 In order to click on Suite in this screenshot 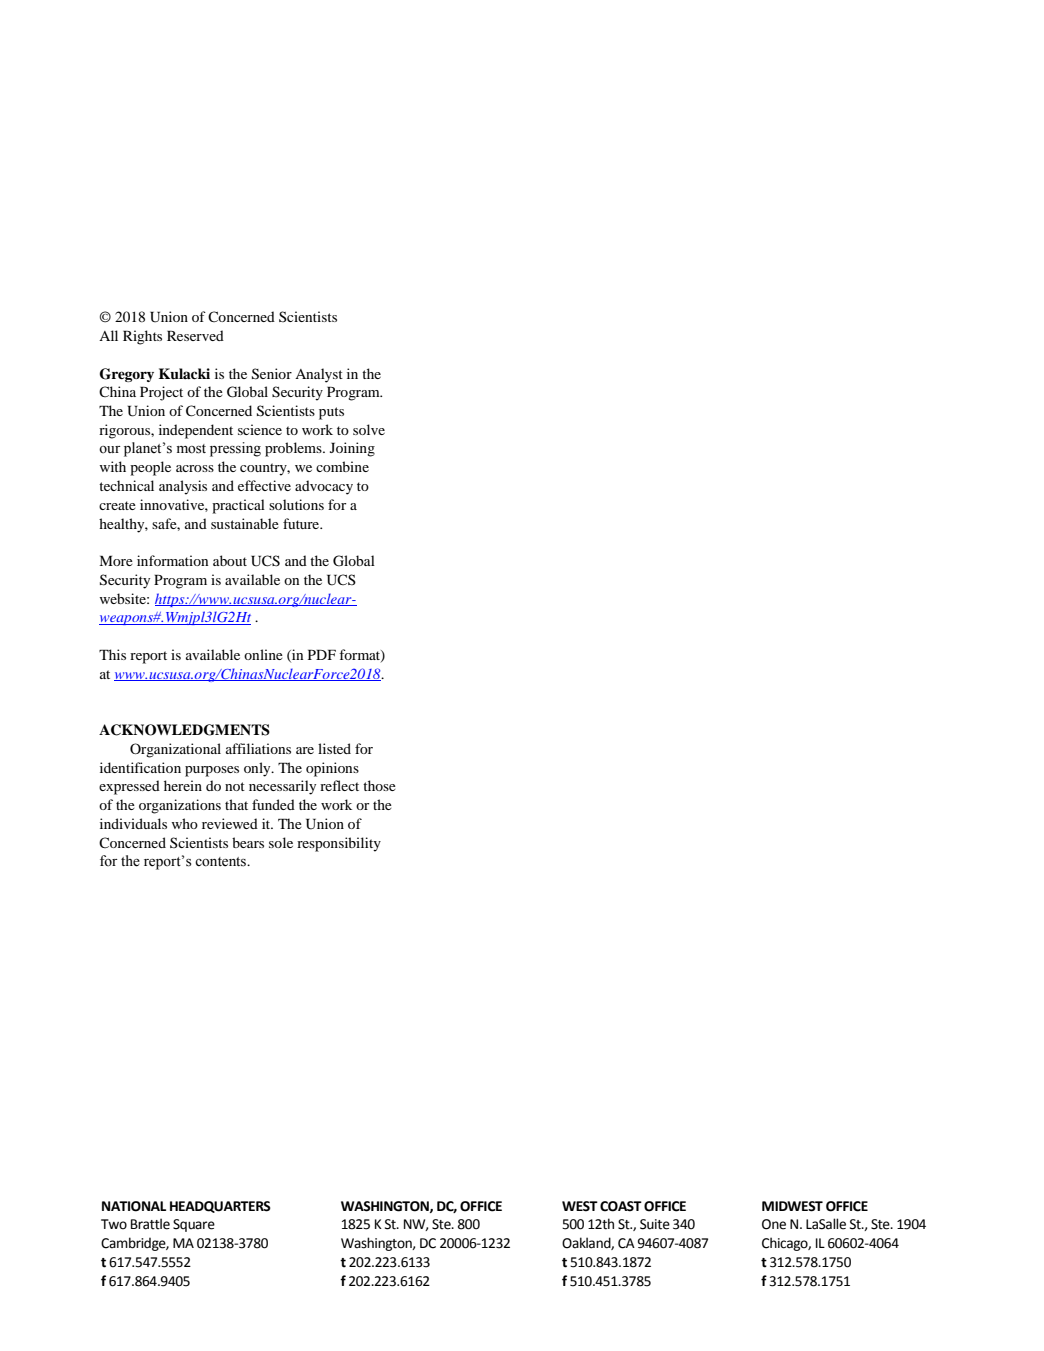, I will do `click(655, 1224)`.
